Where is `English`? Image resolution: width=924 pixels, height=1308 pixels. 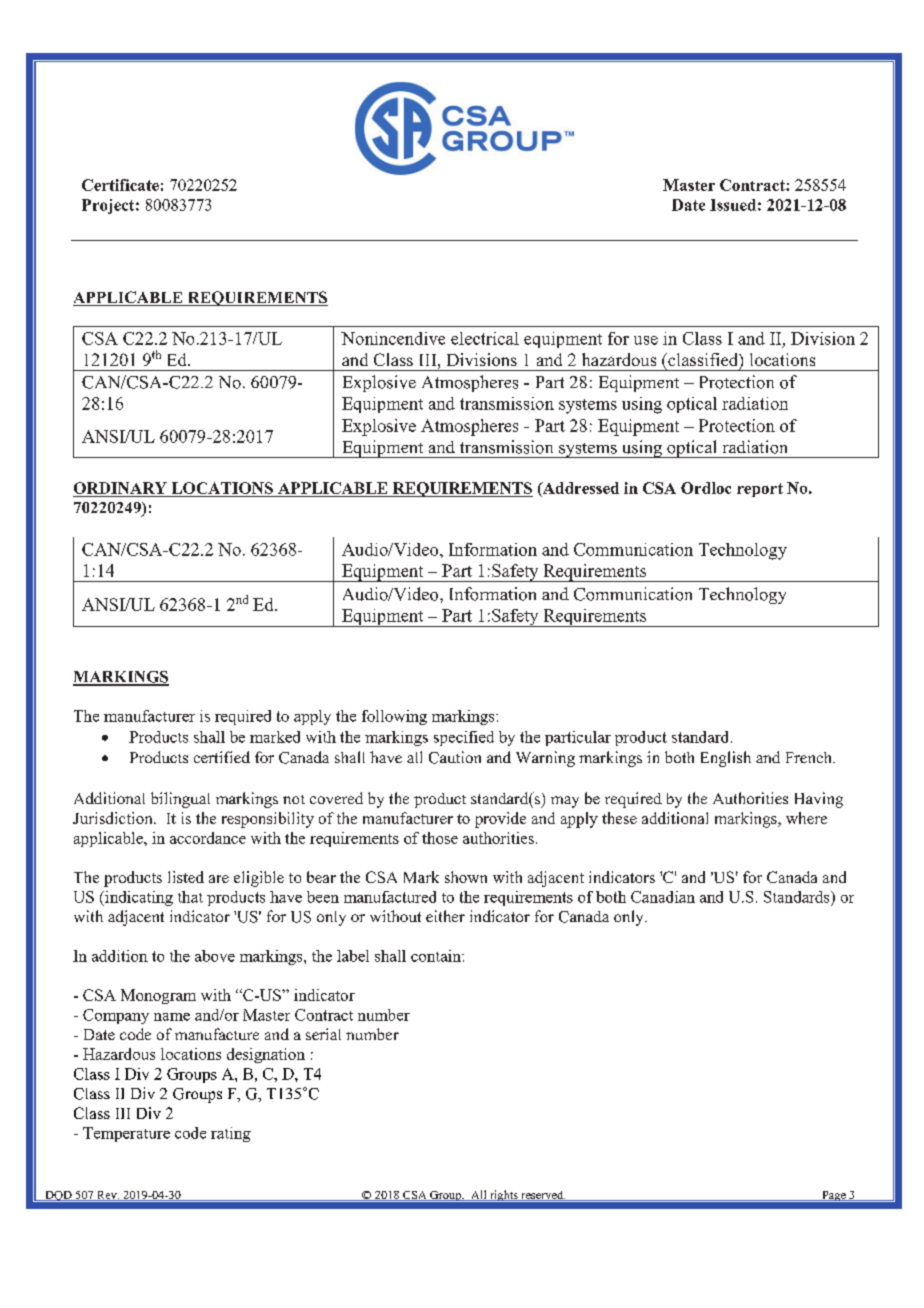 English is located at coordinates (726, 759).
